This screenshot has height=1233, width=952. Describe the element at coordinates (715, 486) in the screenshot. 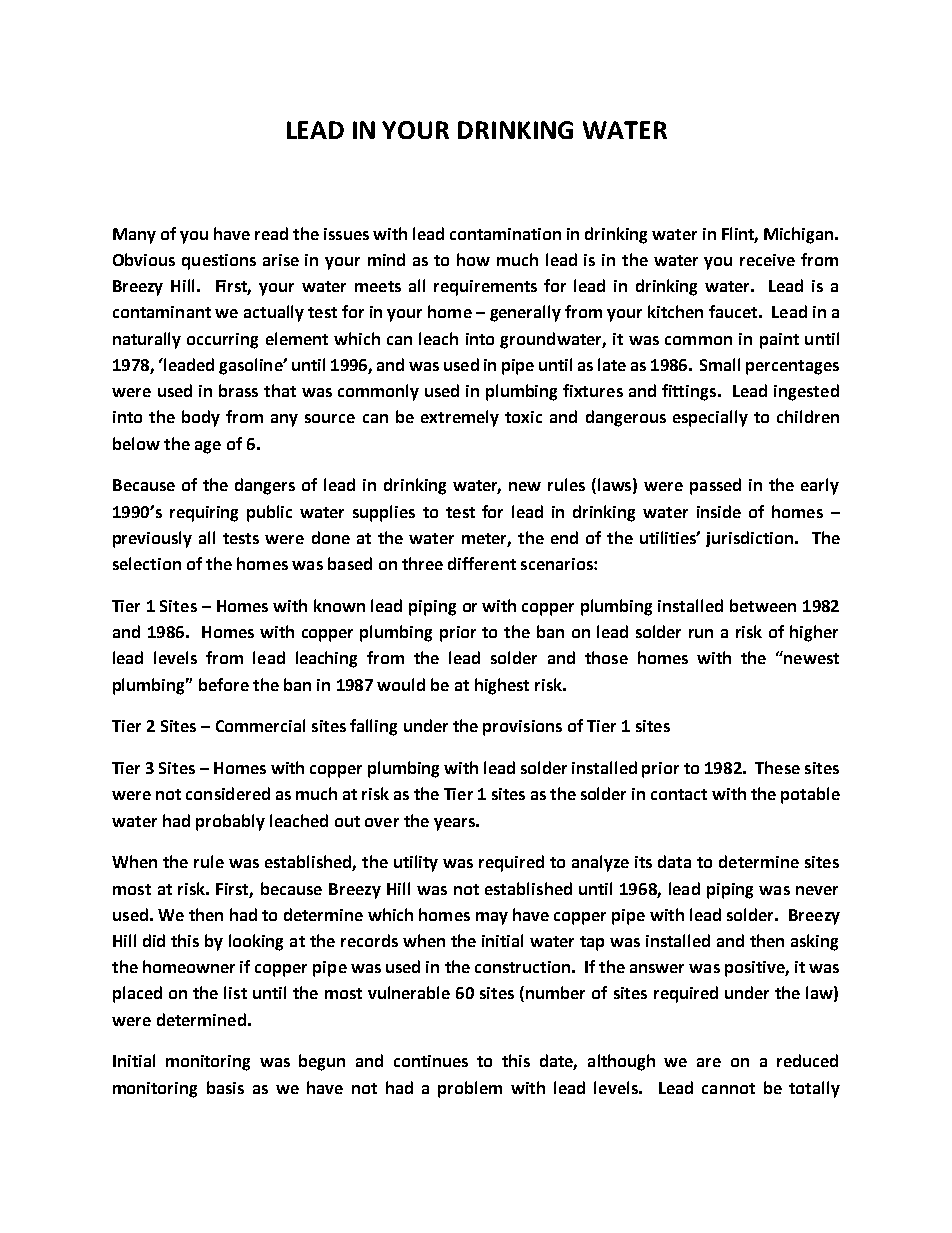

I see `passed` at that location.
